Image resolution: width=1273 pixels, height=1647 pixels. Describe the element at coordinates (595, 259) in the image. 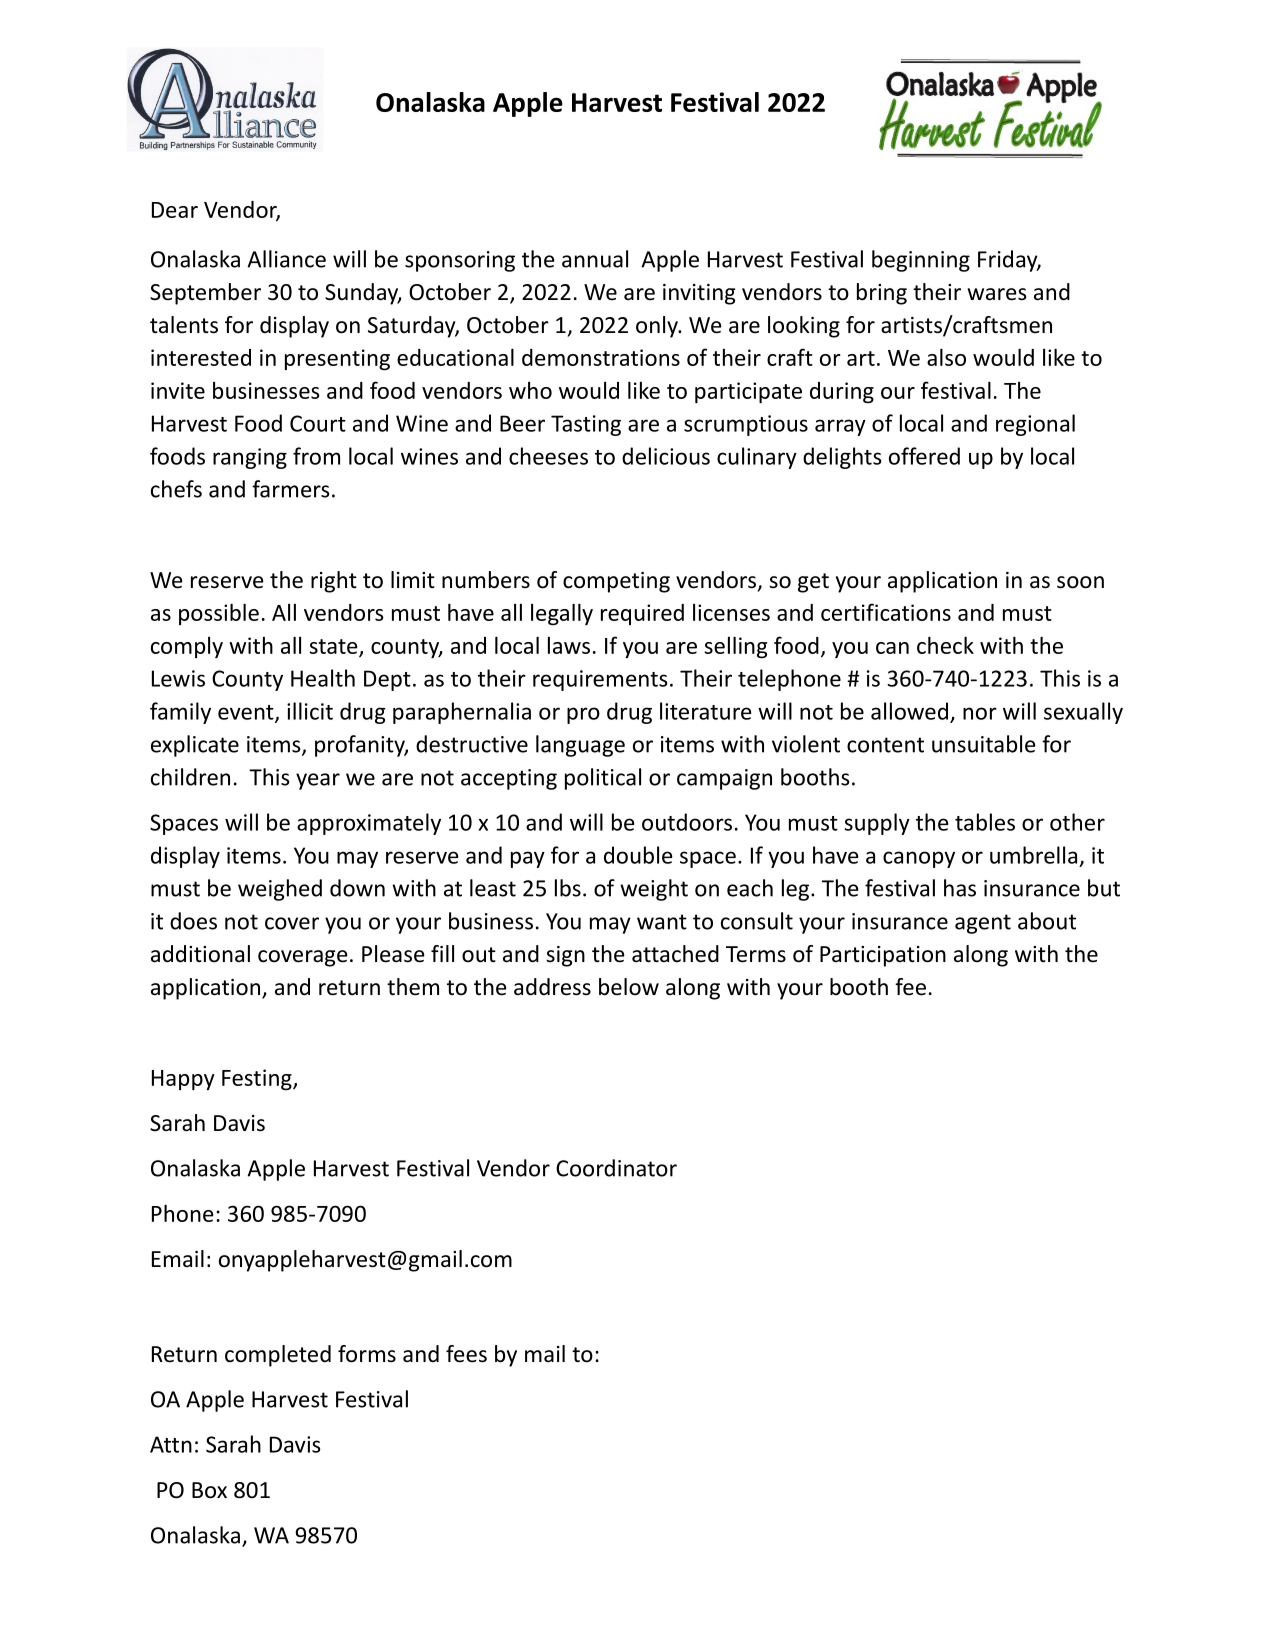

I see `annual` at that location.
